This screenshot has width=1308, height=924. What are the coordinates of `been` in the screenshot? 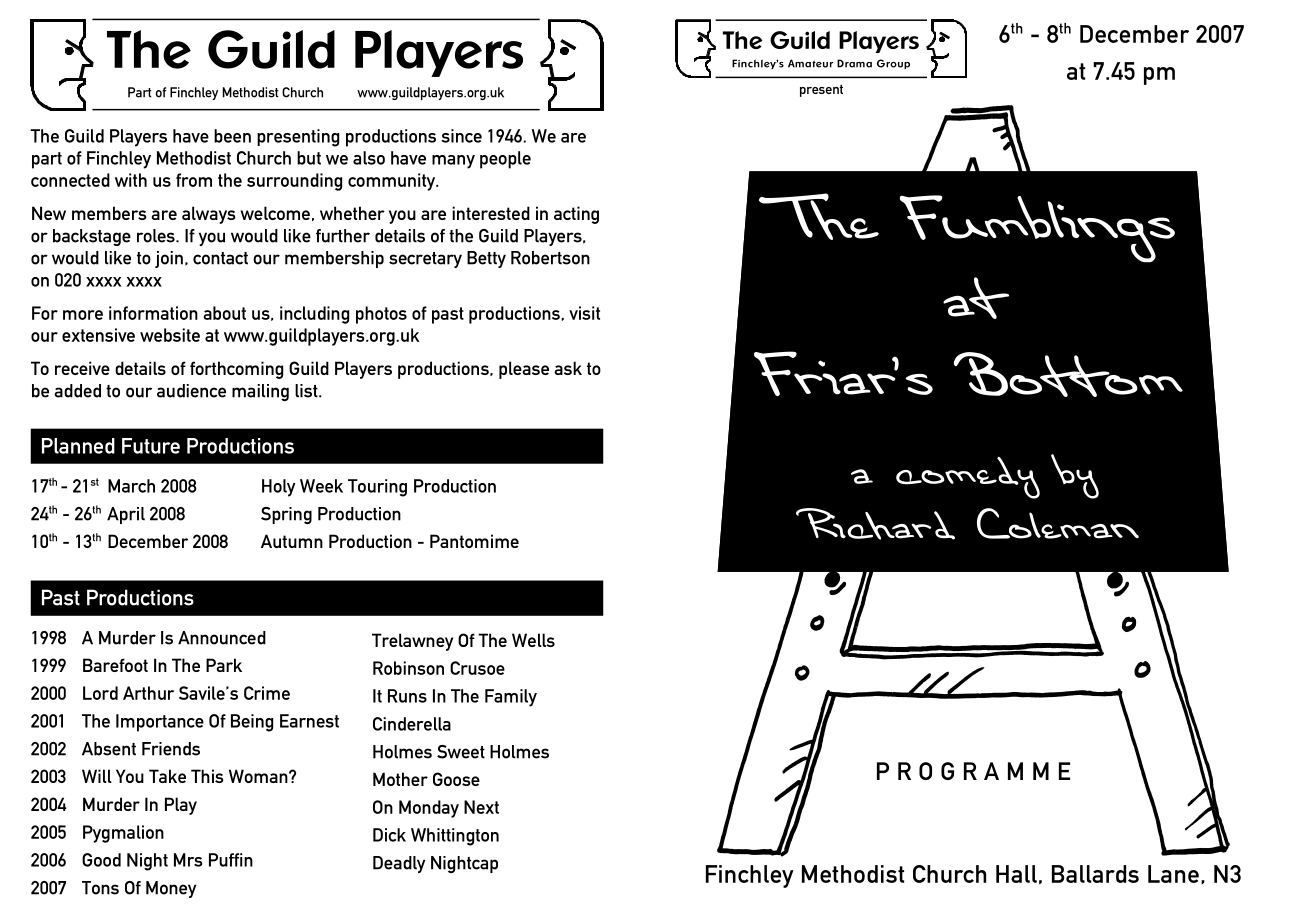 It's located at (232, 136).
